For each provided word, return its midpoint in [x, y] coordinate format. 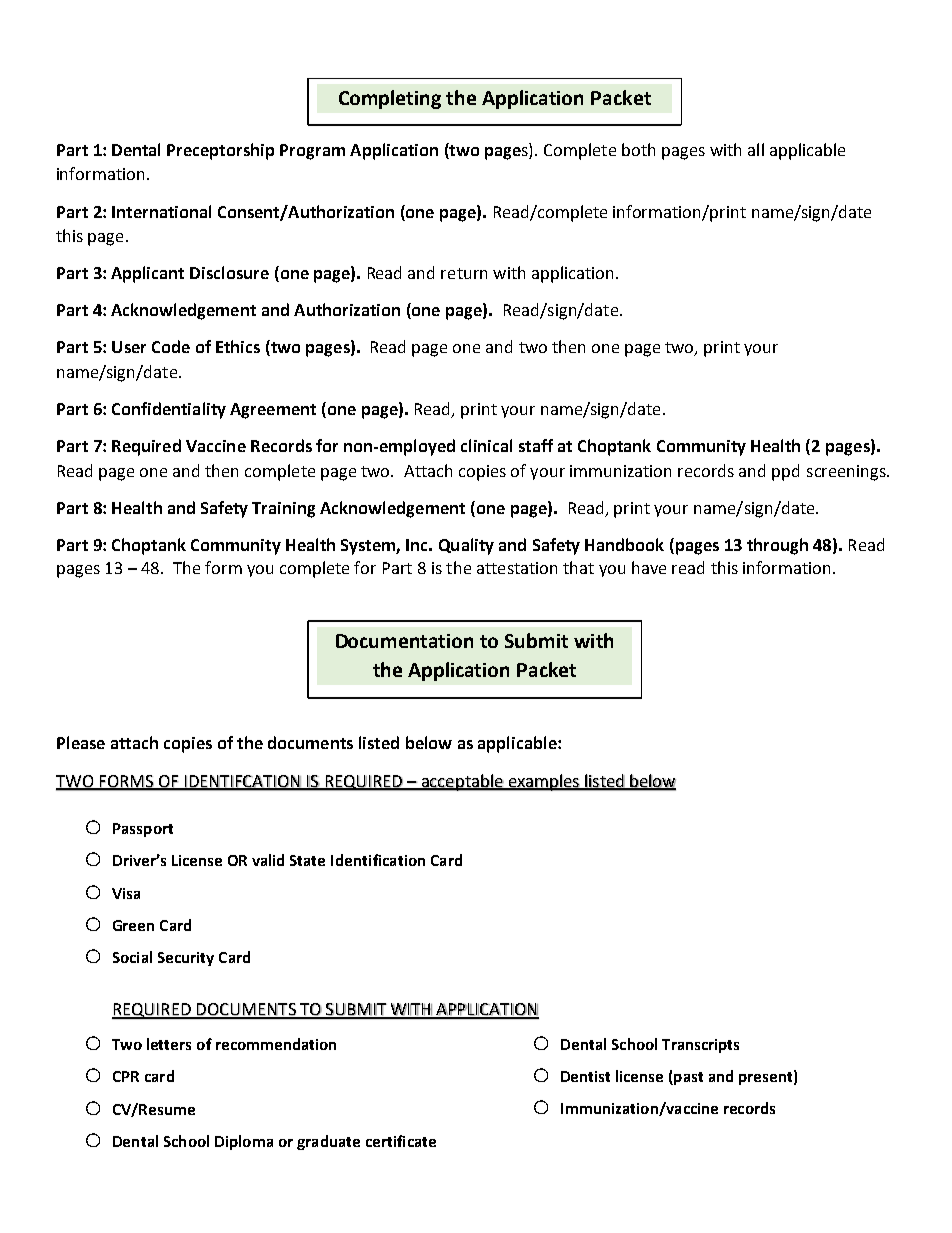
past [687, 1078]
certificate [401, 1141]
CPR [126, 1076]
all [756, 149]
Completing [390, 99]
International [161, 211]
